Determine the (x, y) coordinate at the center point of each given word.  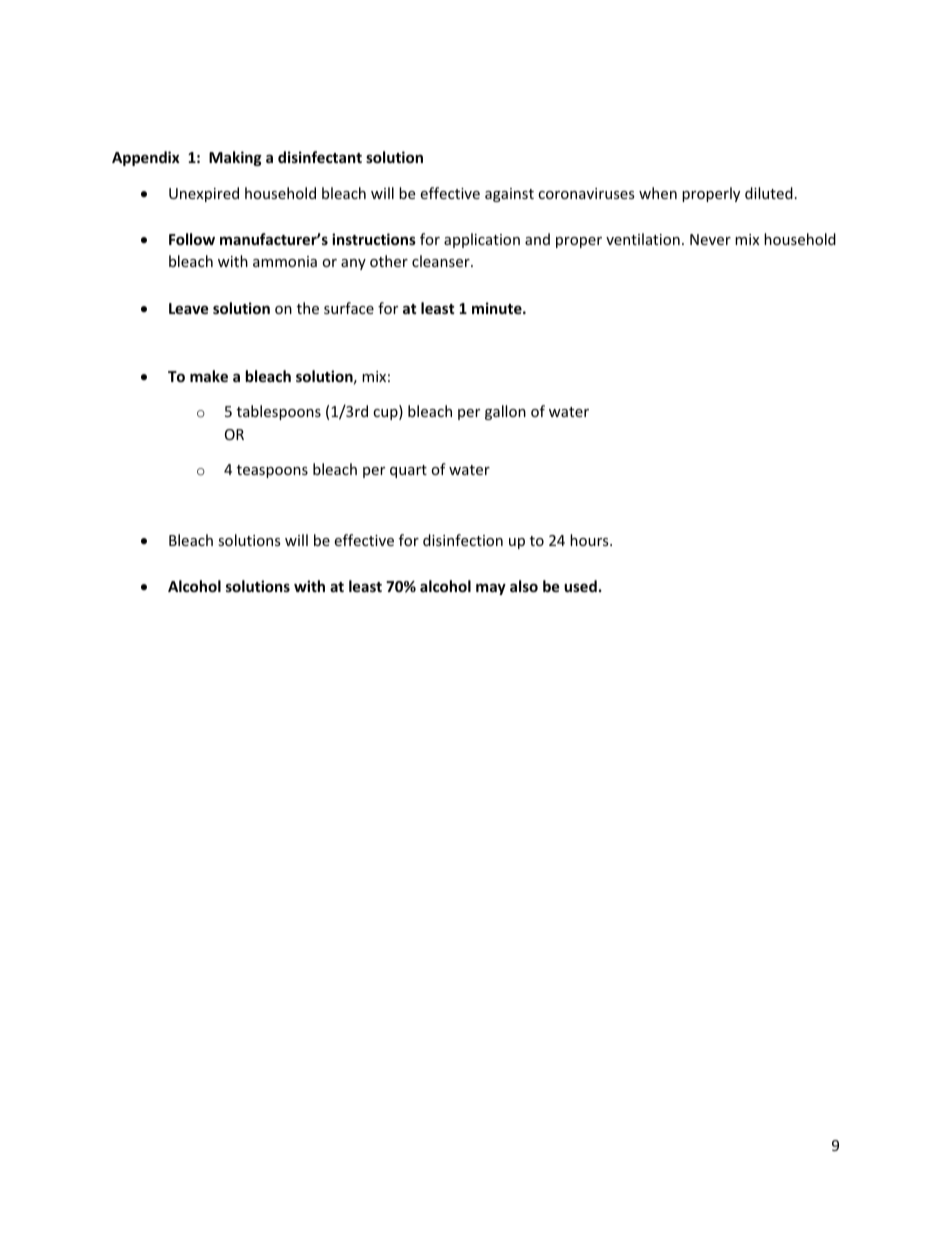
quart (408, 471)
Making (235, 158)
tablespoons (279, 412)
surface (349, 308)
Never (710, 239)
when (658, 193)
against (509, 195)
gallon (505, 412)
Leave (189, 308)
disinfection (463, 540)
